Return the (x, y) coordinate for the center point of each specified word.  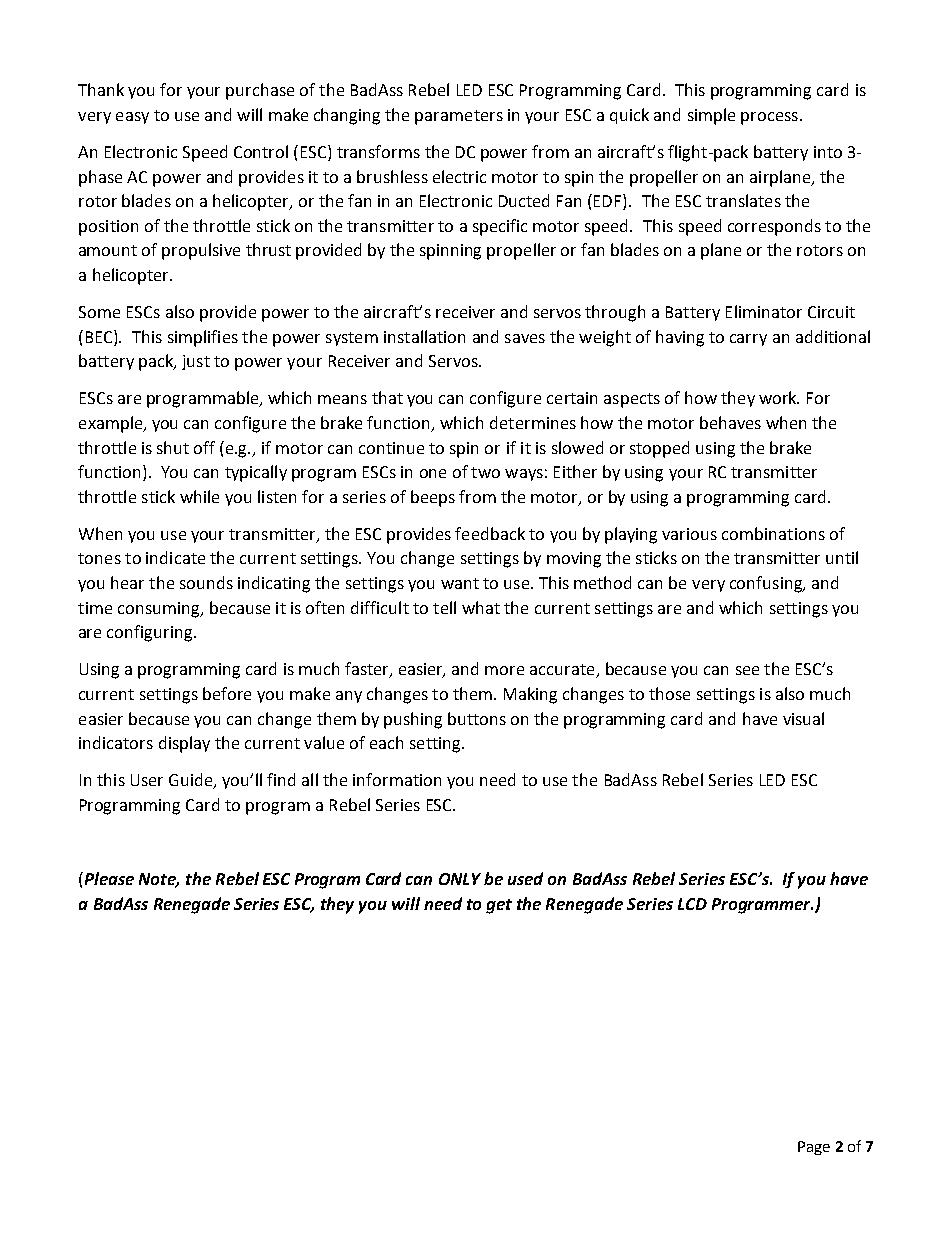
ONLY (460, 879)
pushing (413, 720)
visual (803, 718)
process (769, 118)
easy (132, 118)
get (499, 906)
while (199, 496)
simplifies (203, 338)
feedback (490, 533)
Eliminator (764, 311)
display (184, 744)
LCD (692, 904)
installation (424, 336)
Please (108, 878)
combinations (773, 533)
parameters (459, 117)
